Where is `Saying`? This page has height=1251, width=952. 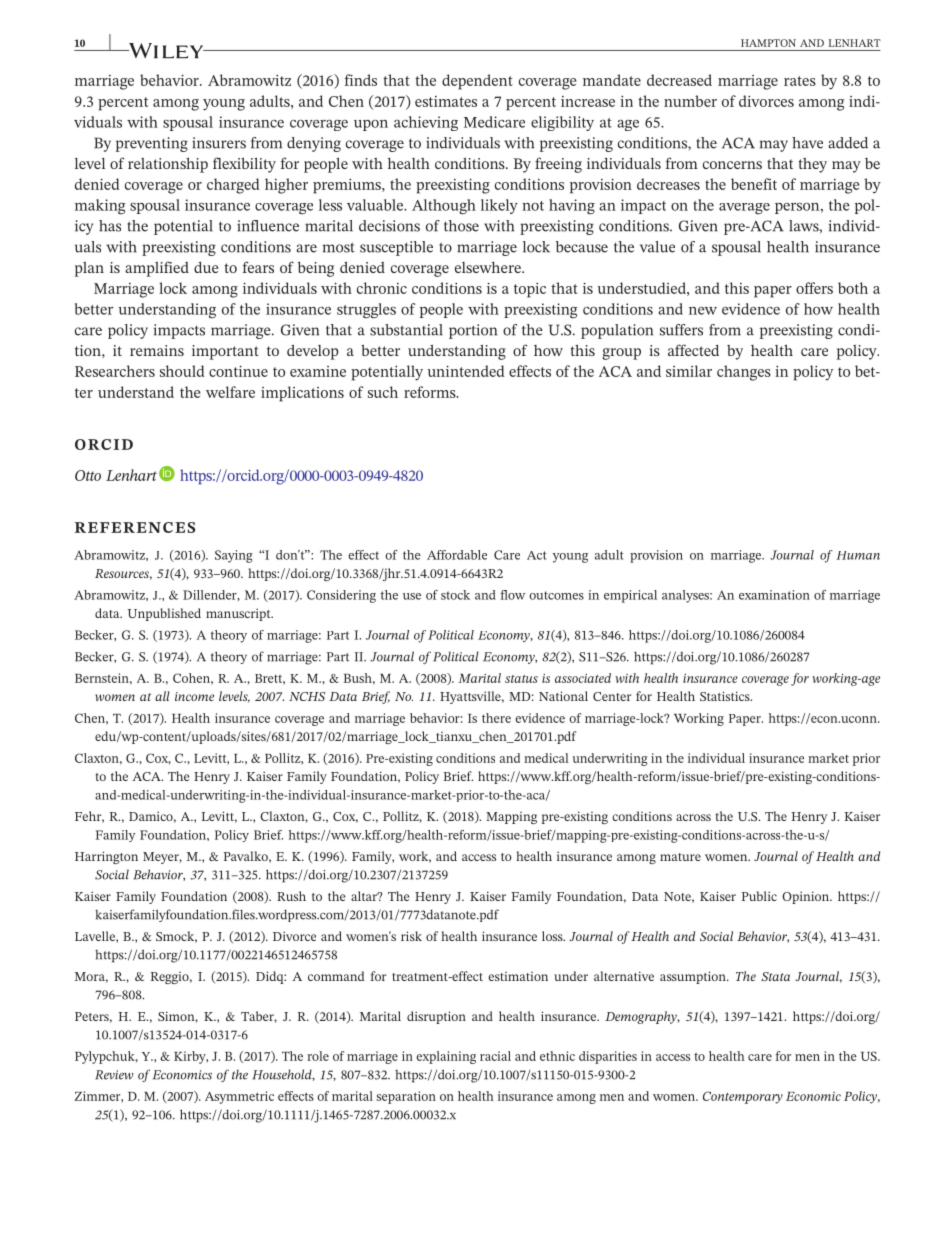
Saying is located at coordinates (234, 556).
